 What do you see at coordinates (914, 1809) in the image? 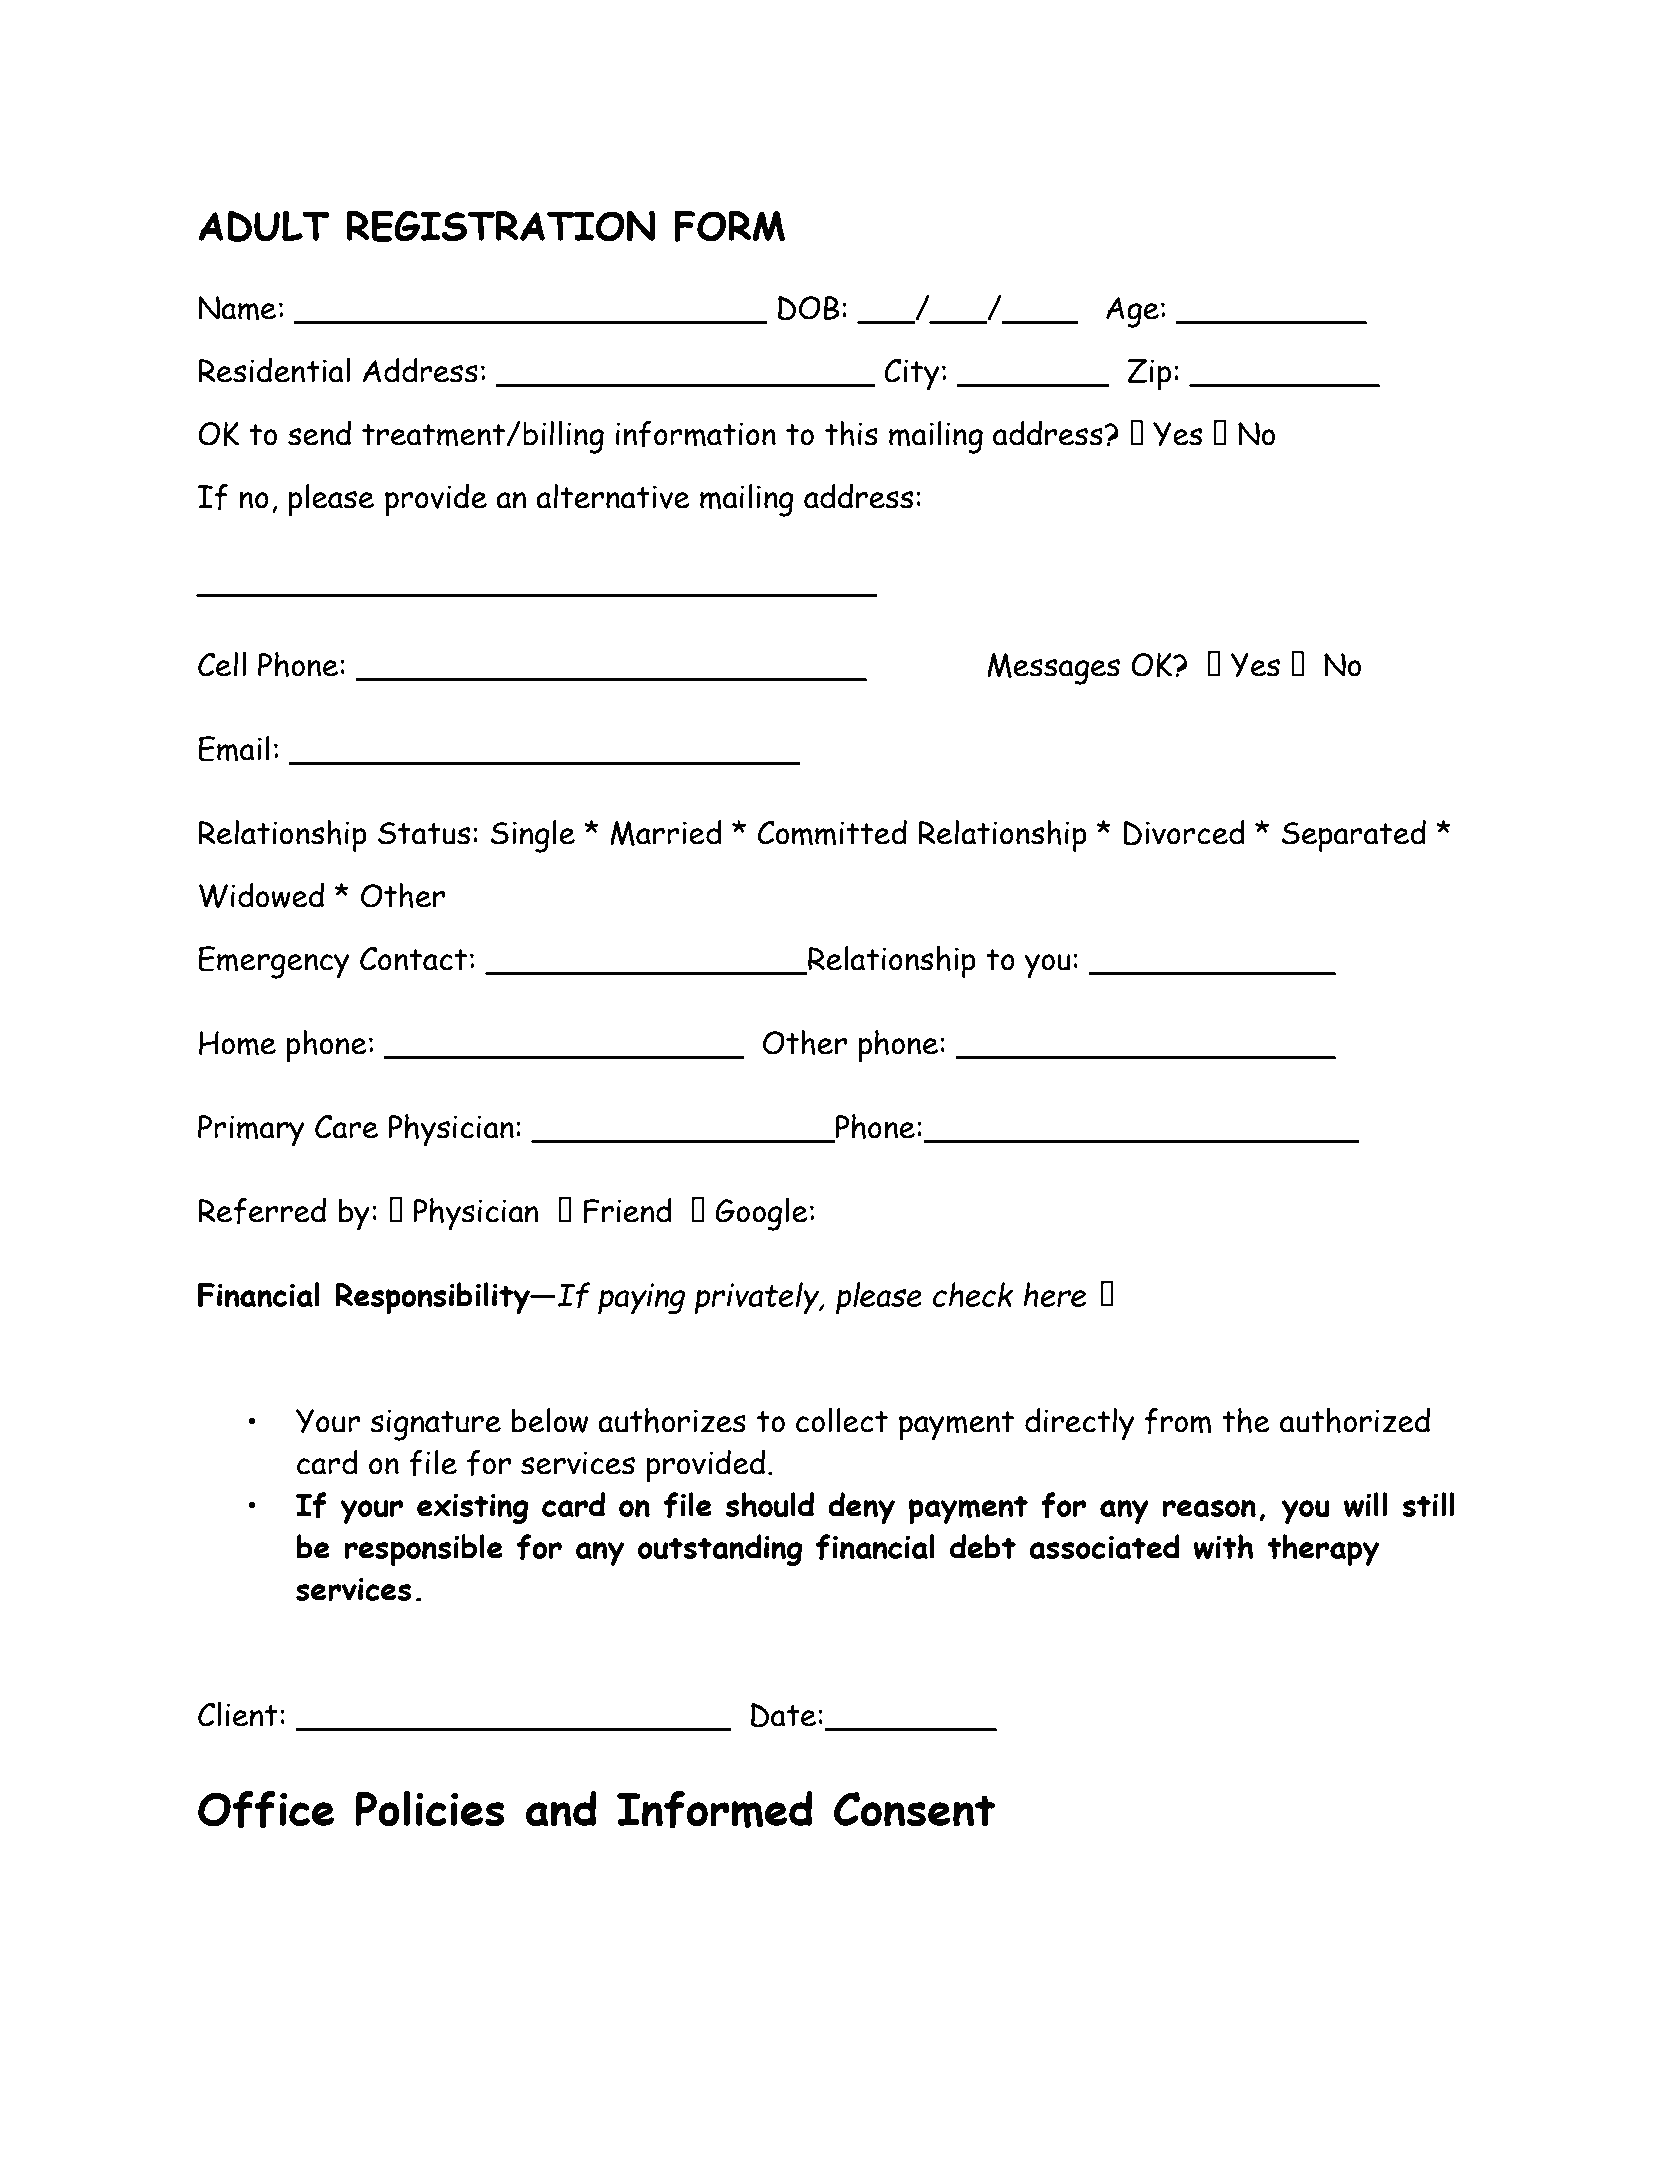
I see `Consent` at bounding box center [914, 1809].
